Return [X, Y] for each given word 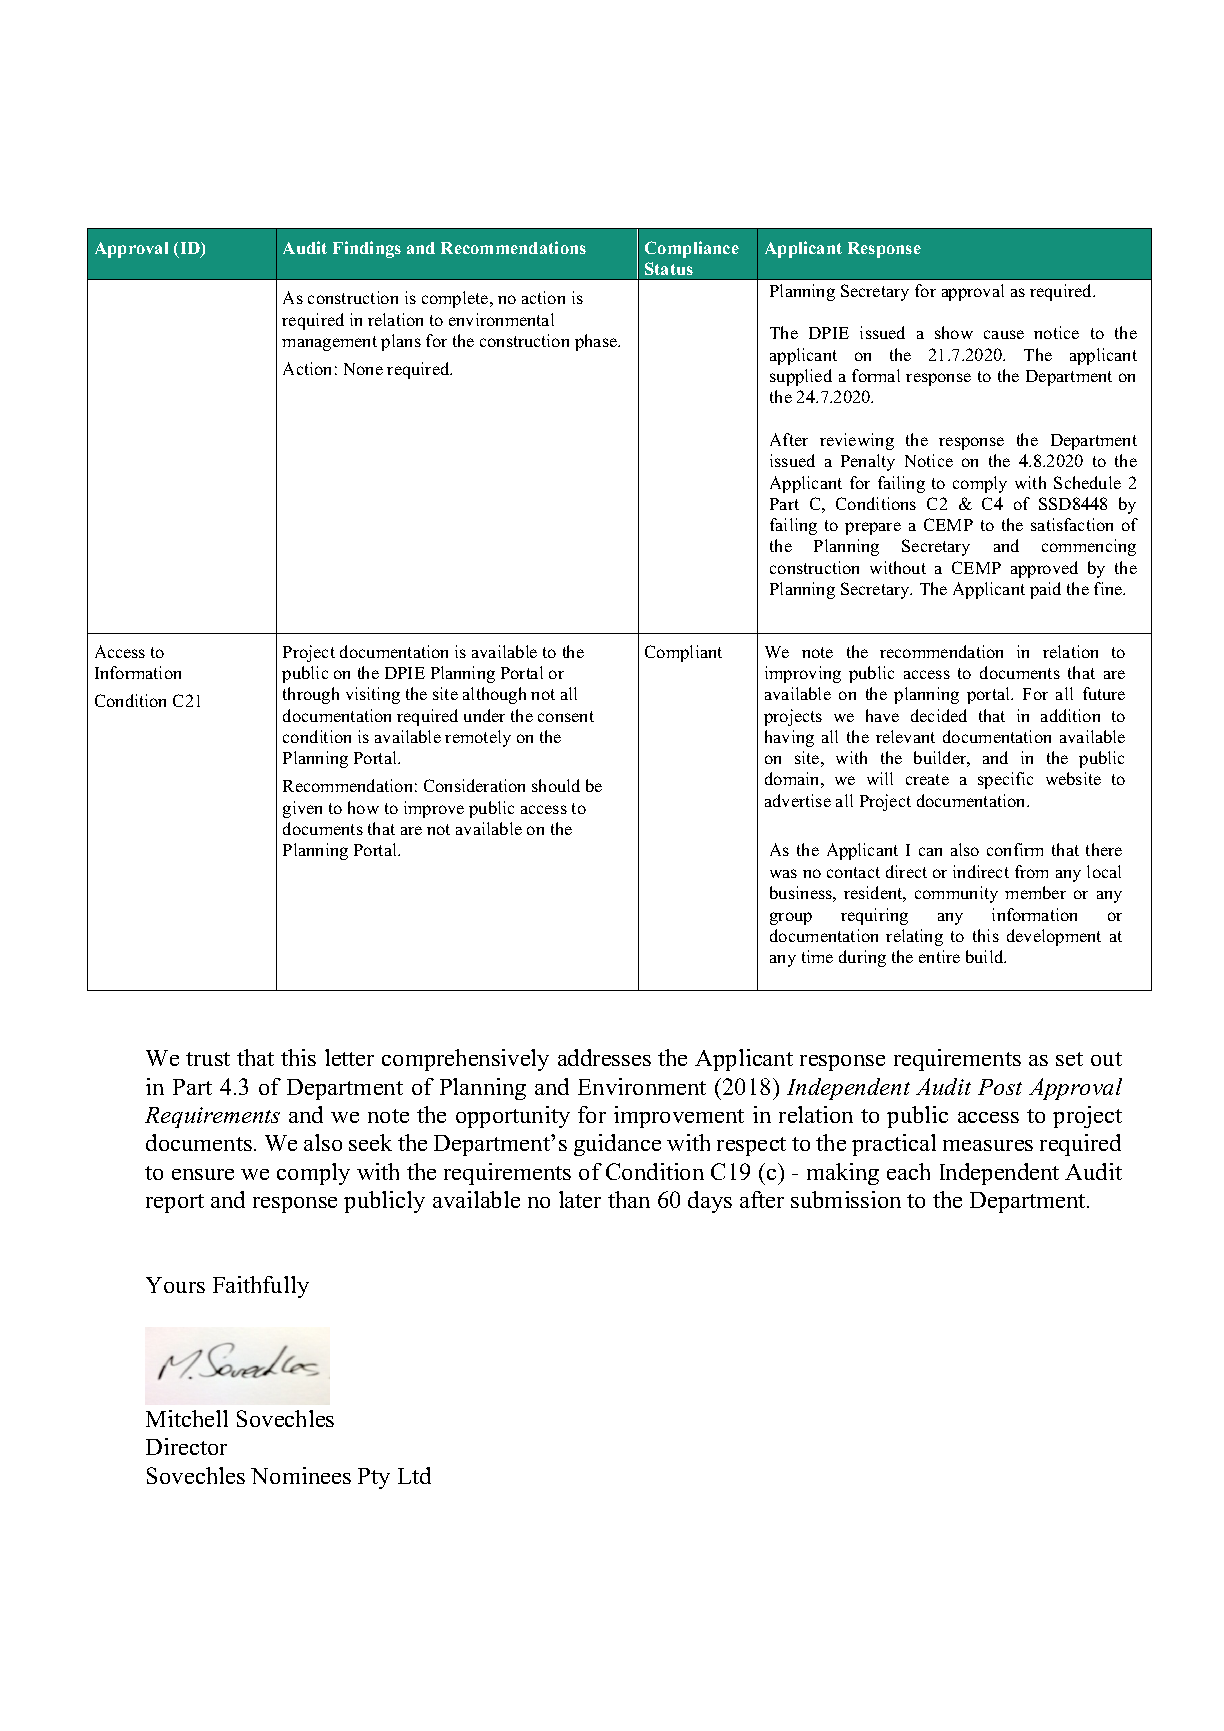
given [302, 809]
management [329, 343]
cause [1004, 334]
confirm [1015, 849]
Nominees [301, 1475]
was [783, 873]
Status [669, 268]
